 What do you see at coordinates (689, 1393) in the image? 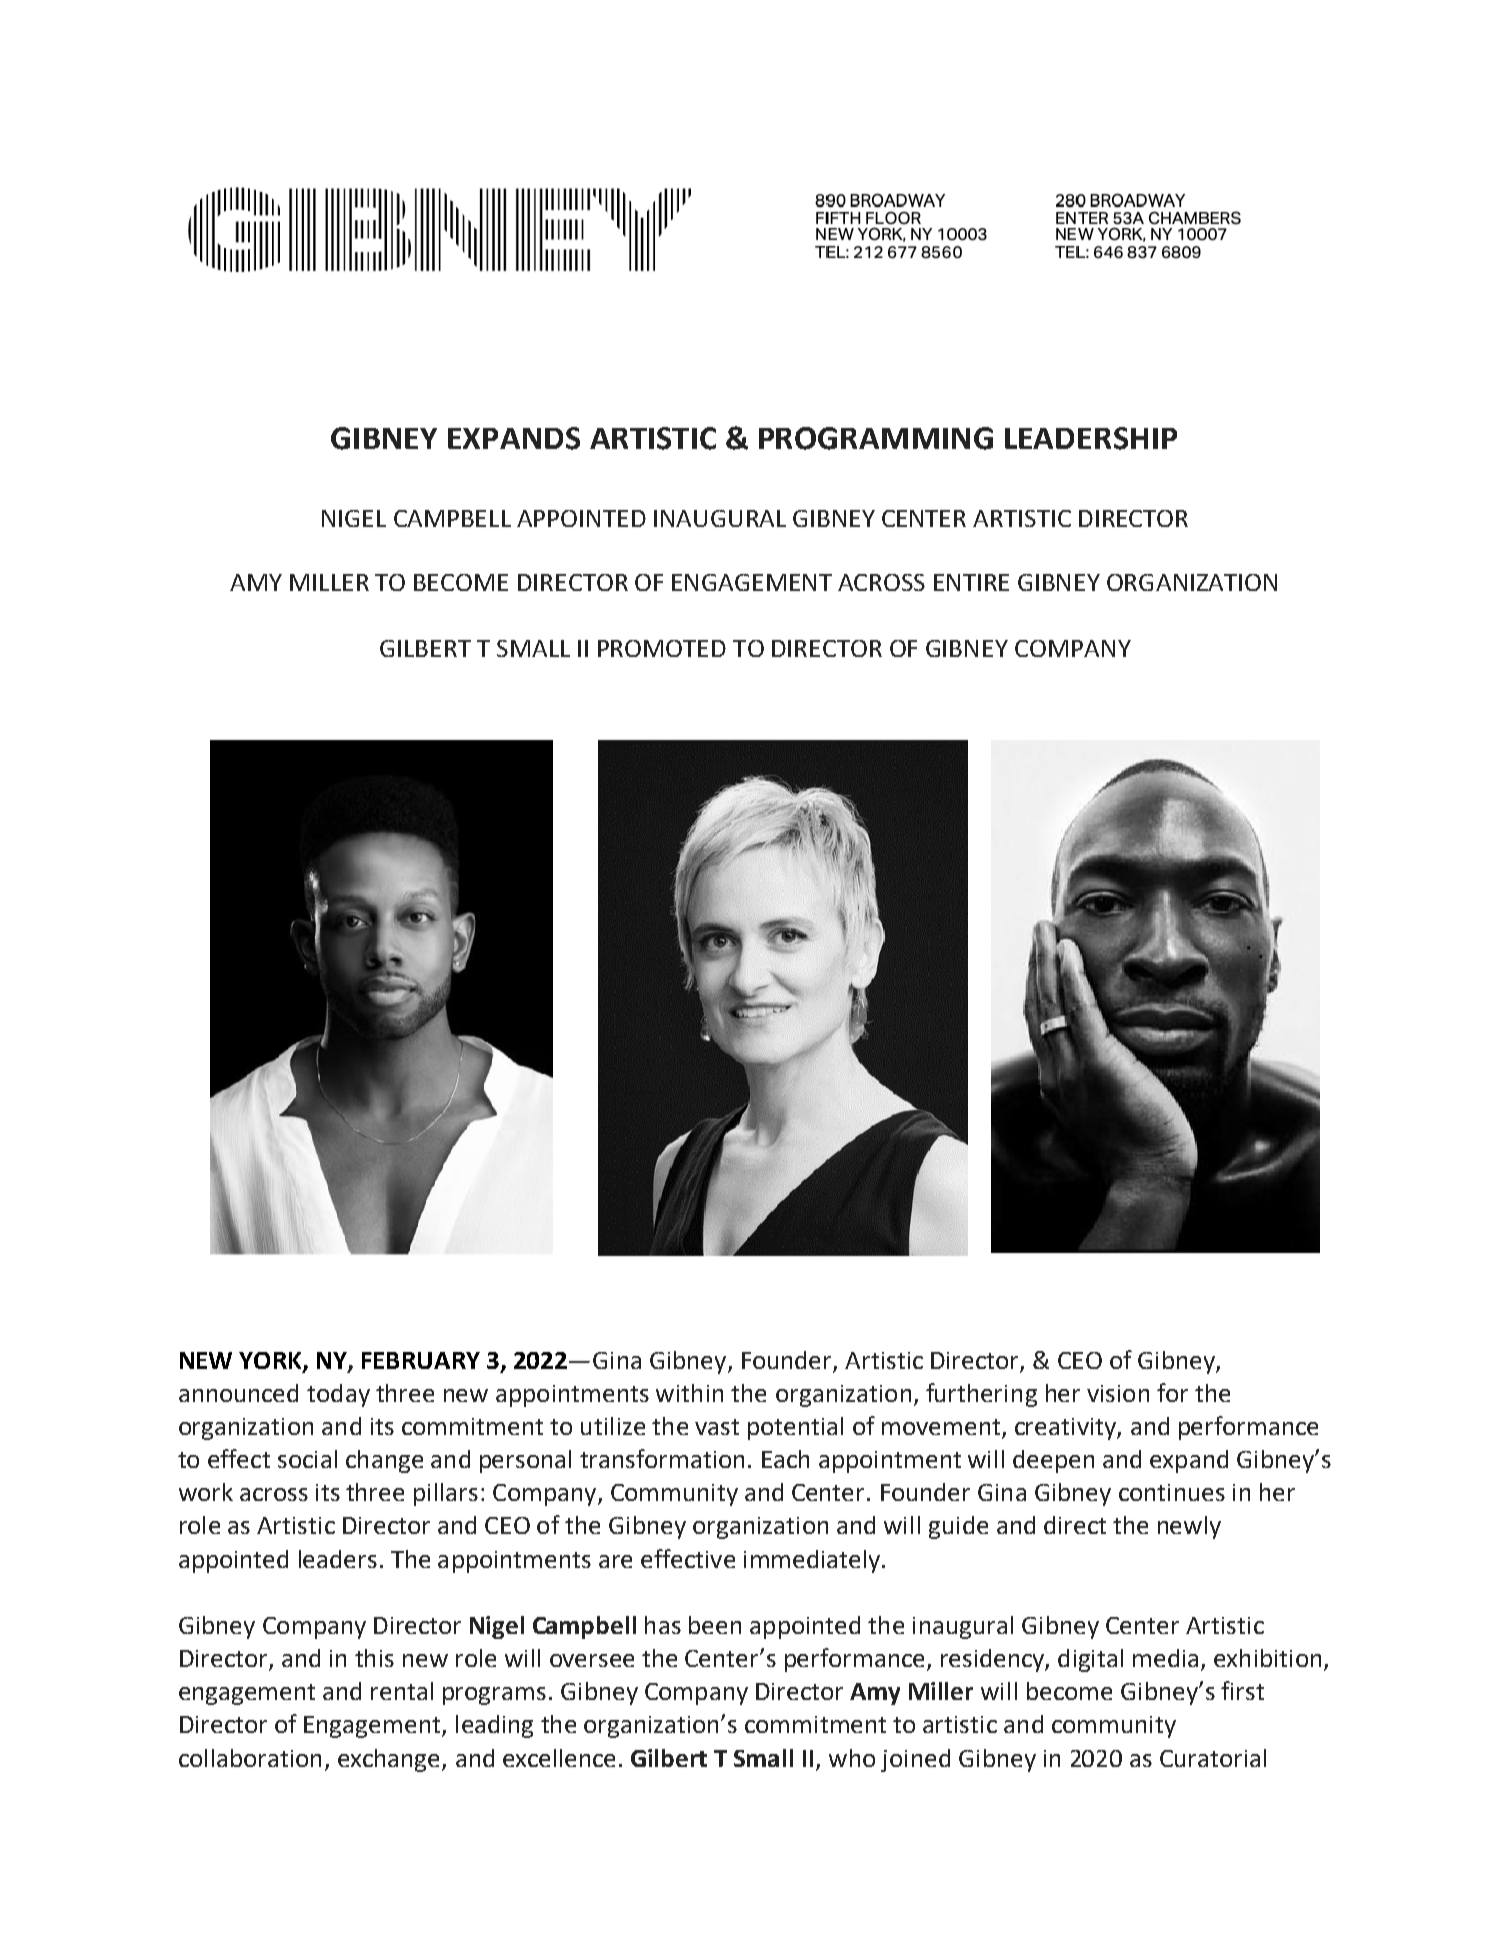
I see `within` at bounding box center [689, 1393].
